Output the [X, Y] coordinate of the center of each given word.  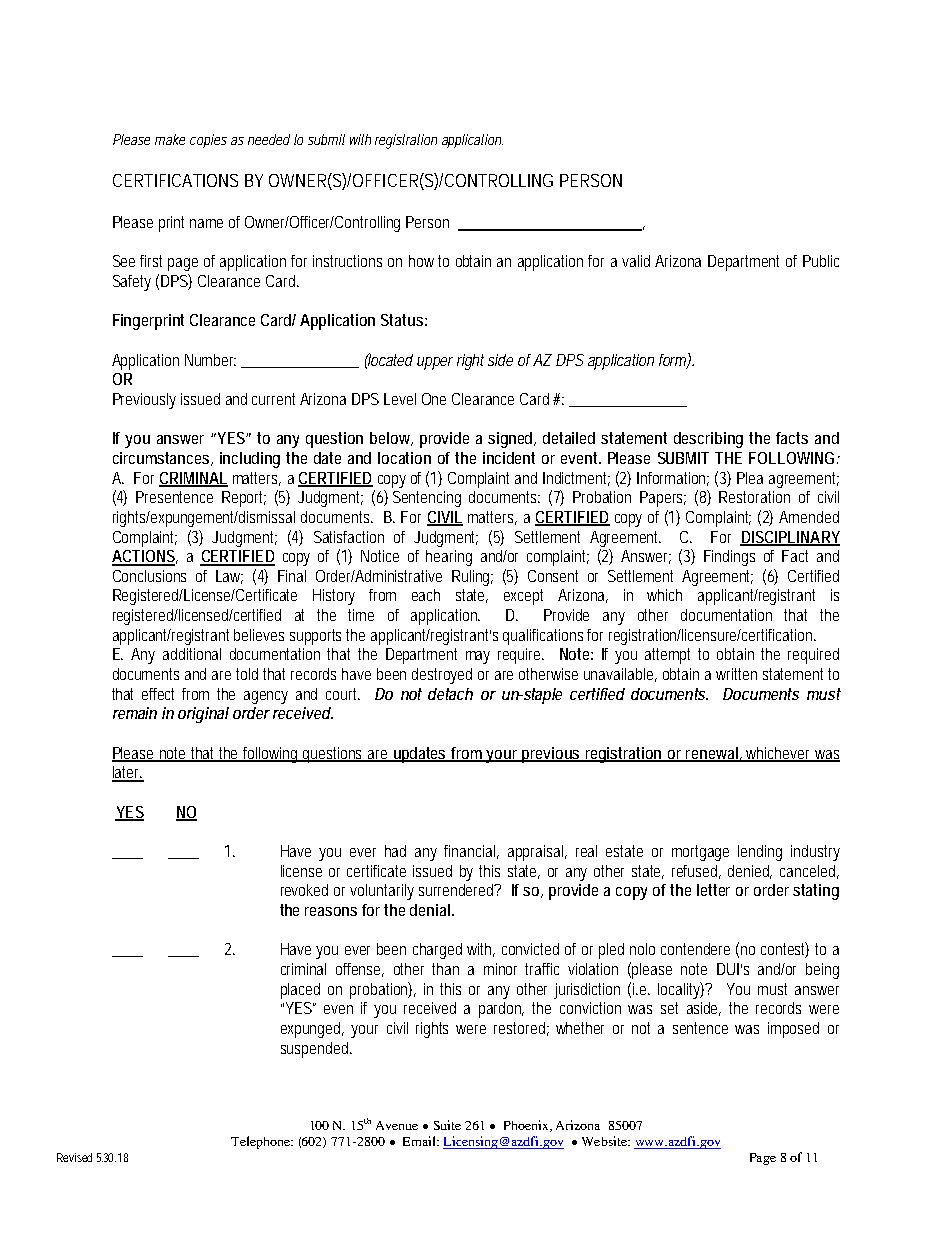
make [170, 139]
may [478, 657]
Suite [447, 1125]
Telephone [261, 1142]
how [421, 261]
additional [192, 654]
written [736, 674]
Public [821, 261]
